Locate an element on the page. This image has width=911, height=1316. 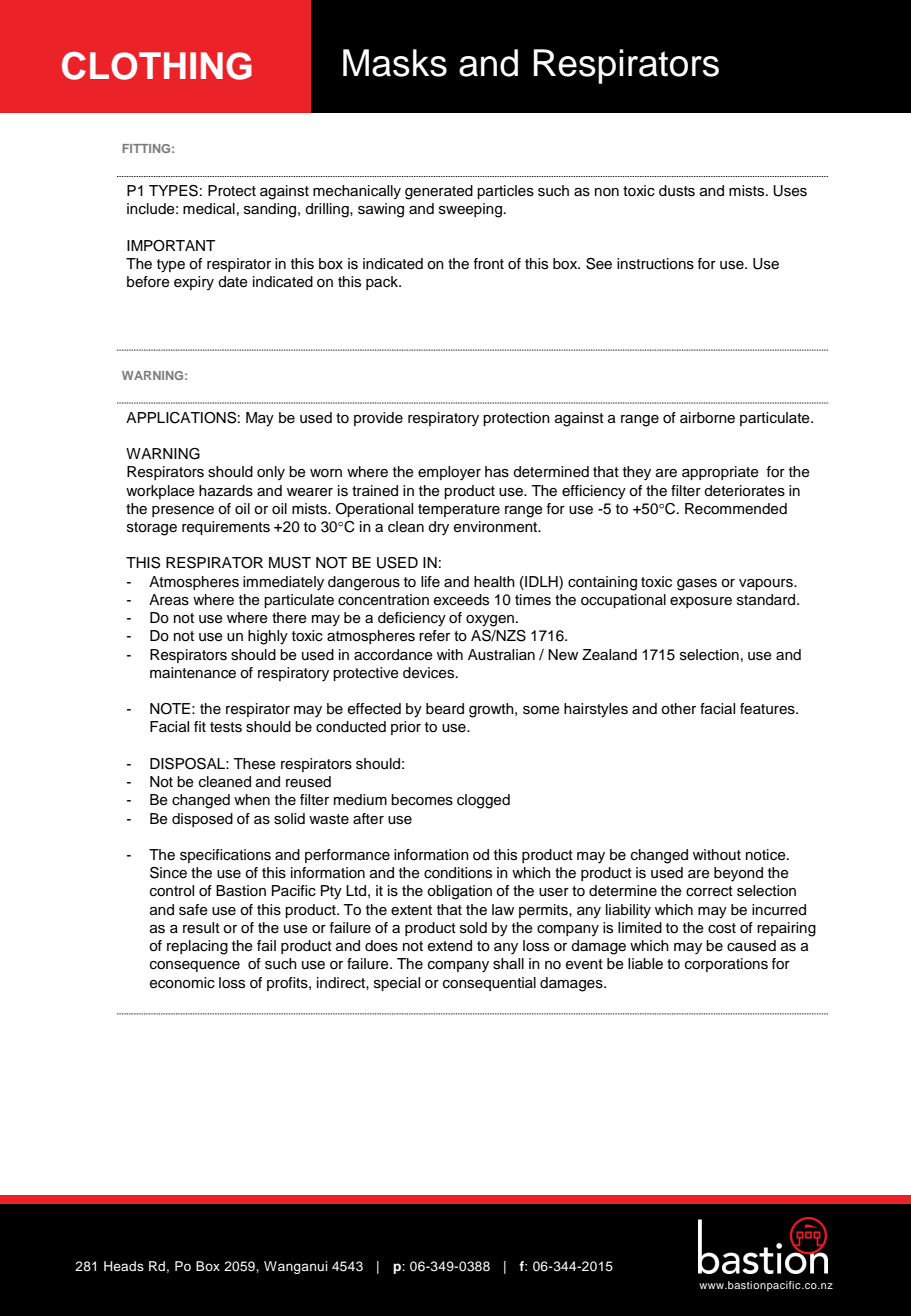
devices is located at coordinates (430, 673).
